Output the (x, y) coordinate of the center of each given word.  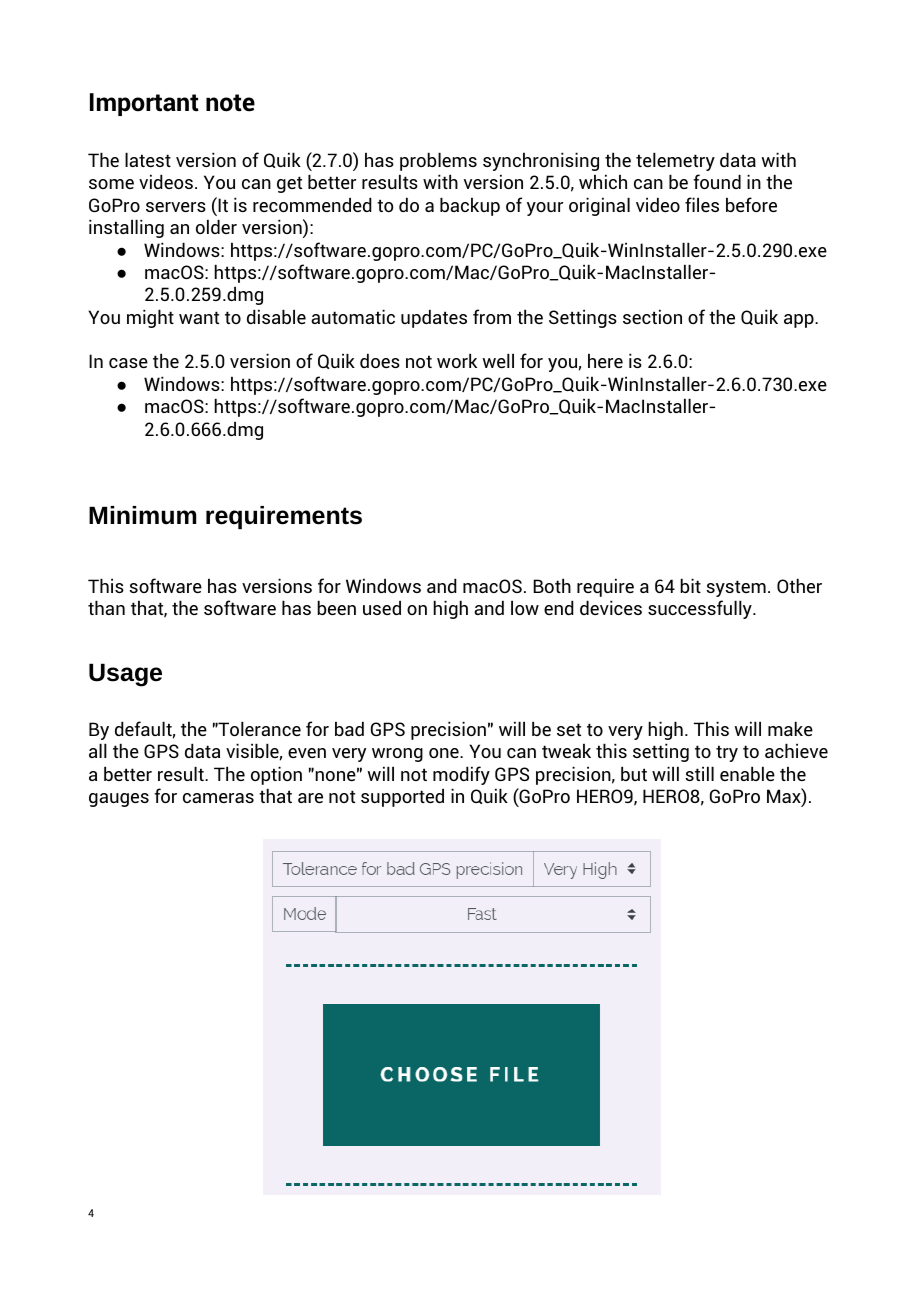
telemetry (675, 161)
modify (461, 775)
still (699, 773)
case (128, 363)
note (230, 103)
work (457, 360)
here (605, 360)
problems (438, 161)
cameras (218, 798)
